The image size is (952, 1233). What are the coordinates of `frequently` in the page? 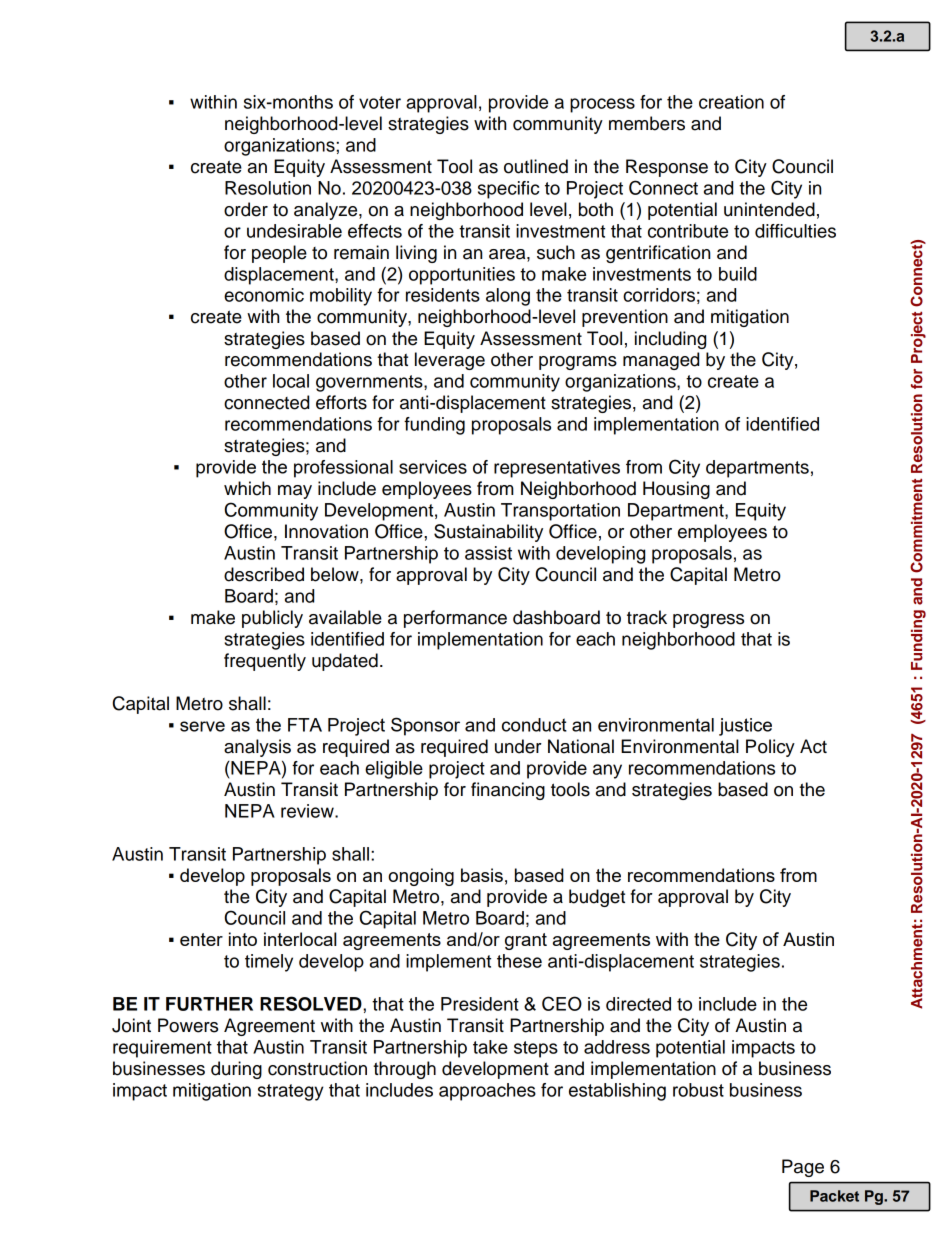 It's located at (265, 662).
